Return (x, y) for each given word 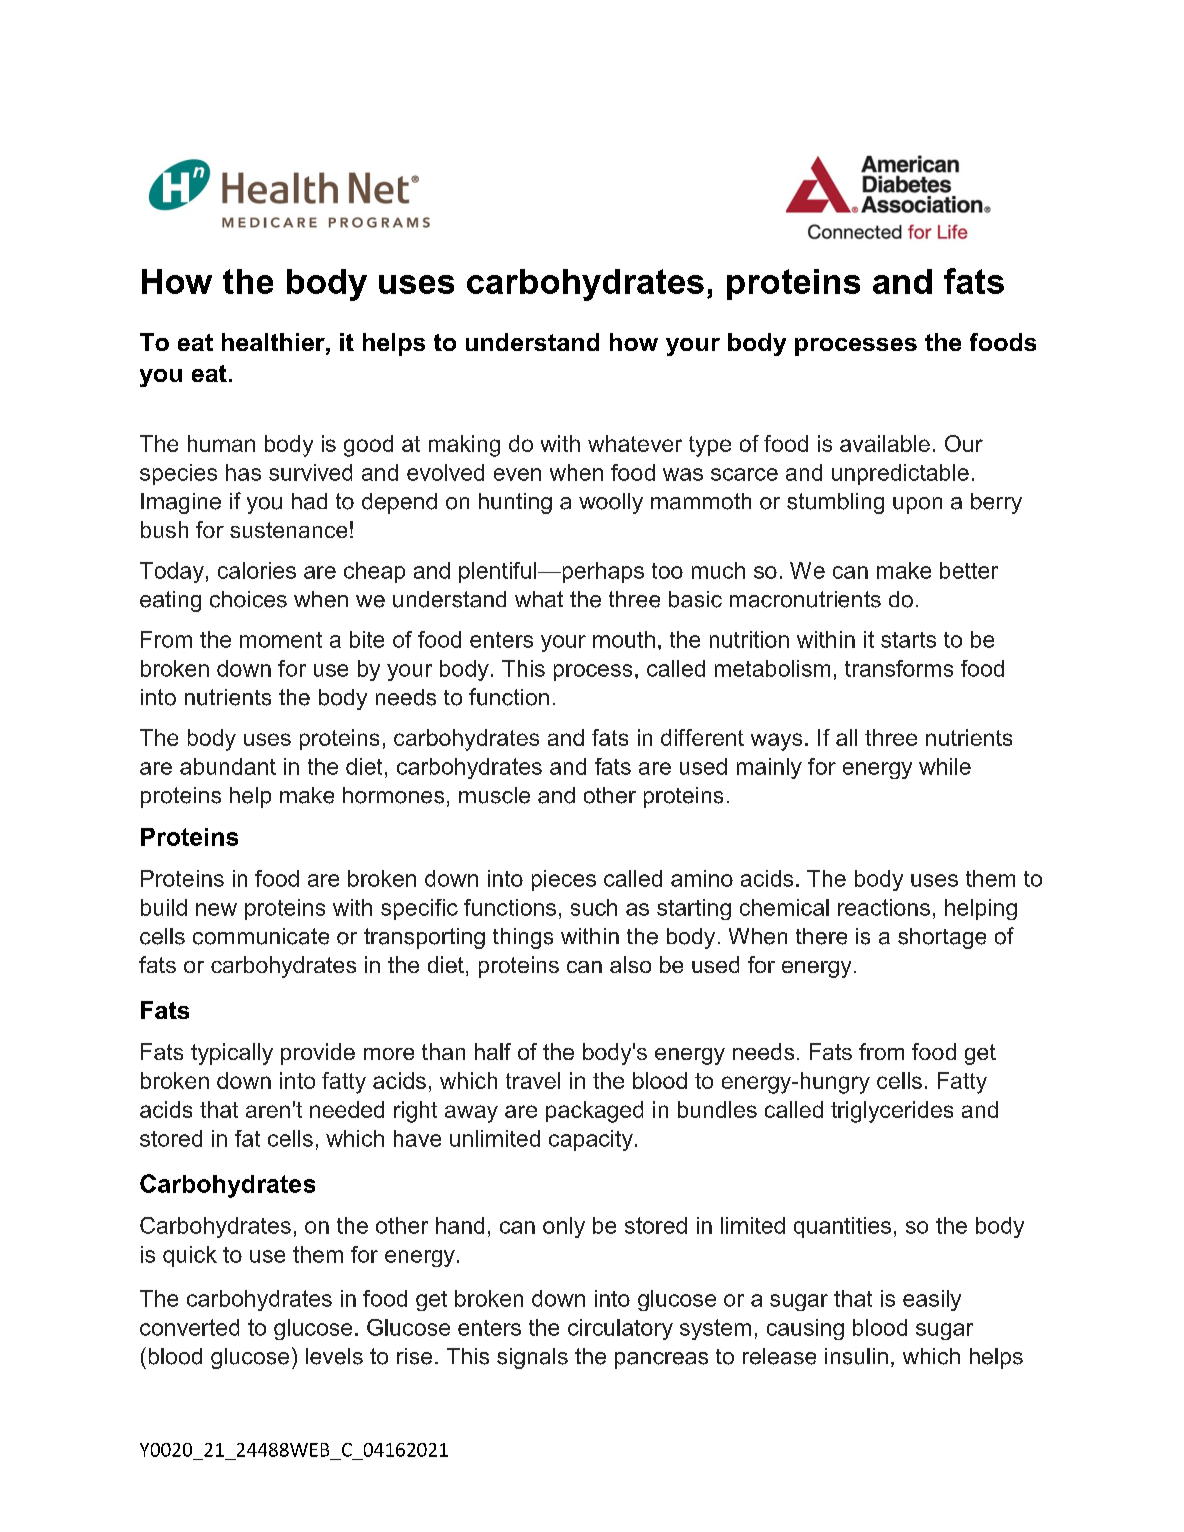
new (216, 909)
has (243, 472)
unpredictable (900, 474)
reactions (884, 907)
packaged (594, 1112)
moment (281, 640)
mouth (624, 639)
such (594, 907)
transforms (899, 668)
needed (347, 1109)
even (517, 474)
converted (189, 1327)
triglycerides (892, 1112)
